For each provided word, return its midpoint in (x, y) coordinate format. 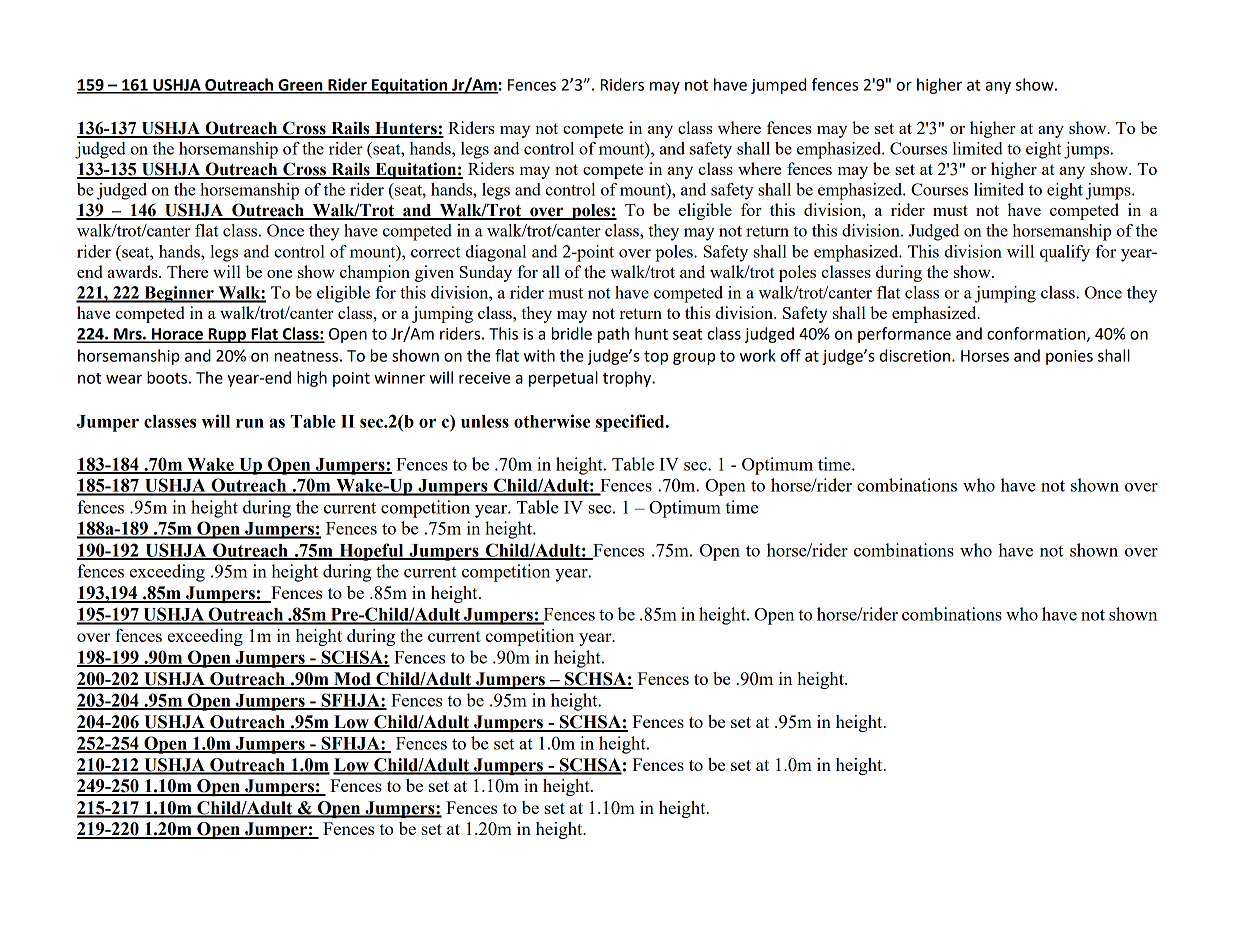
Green (300, 86)
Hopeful (371, 552)
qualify (1065, 253)
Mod (352, 680)
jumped (778, 86)
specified (631, 423)
